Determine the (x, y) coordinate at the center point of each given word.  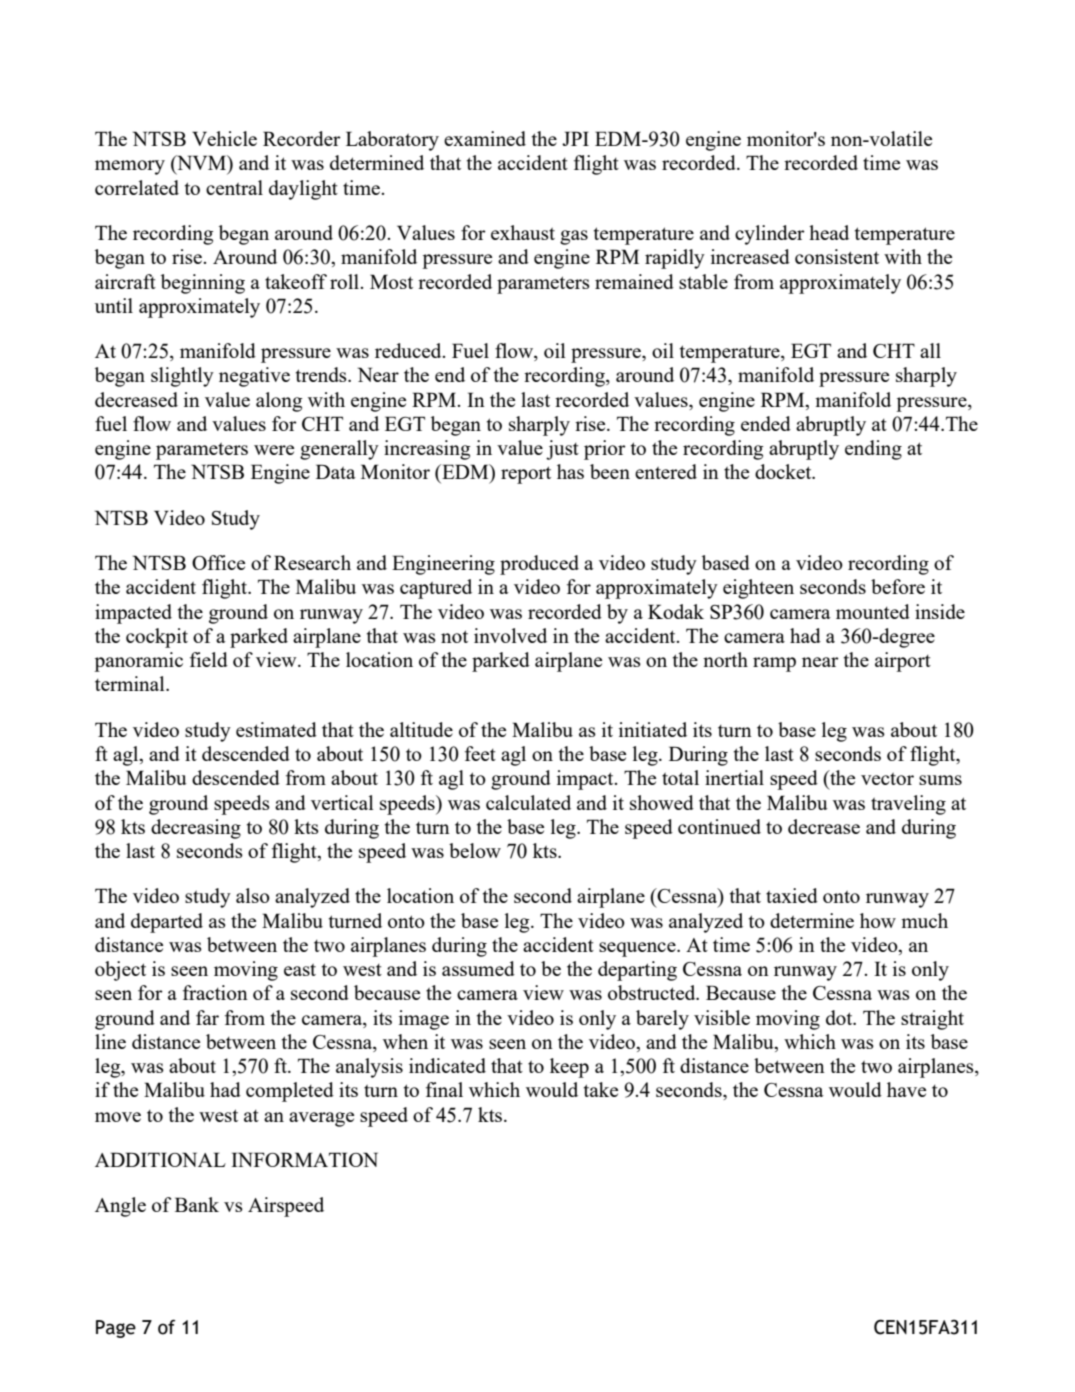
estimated (276, 729)
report (526, 475)
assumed (478, 968)
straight (932, 1020)
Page (116, 1329)
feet (480, 753)
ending (873, 450)
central (234, 187)
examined (485, 138)
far (207, 1017)
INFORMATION (304, 1159)
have (906, 1089)
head (829, 232)
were (274, 450)
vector (887, 779)
